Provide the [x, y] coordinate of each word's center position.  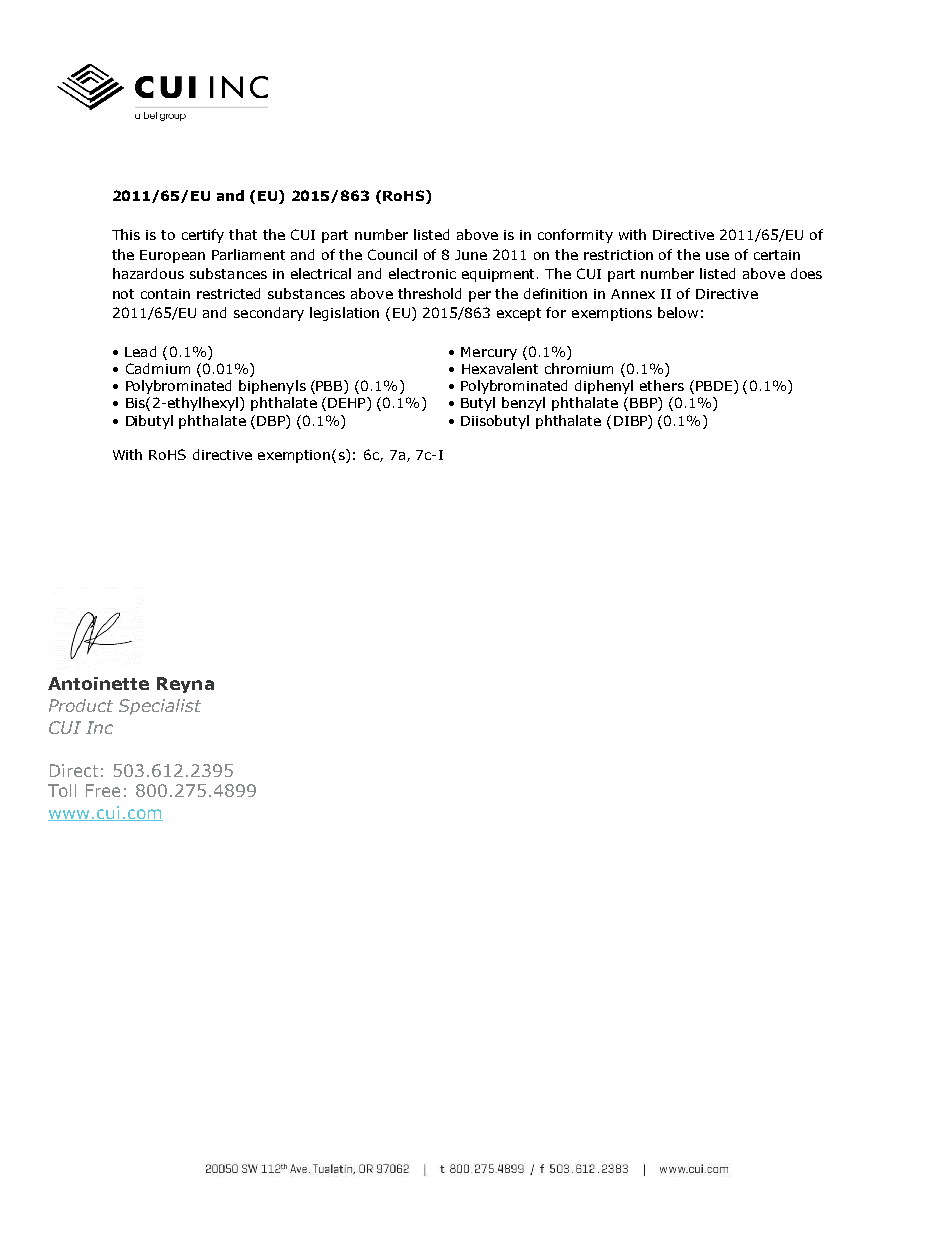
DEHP [348, 404]
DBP [272, 420]
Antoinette [98, 683]
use [717, 256]
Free [103, 790]
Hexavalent [500, 368]
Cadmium [158, 368]
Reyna [185, 685]
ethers [662, 385]
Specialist [160, 707]
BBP [644, 404]
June [471, 255]
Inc [99, 727]
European [172, 256]
